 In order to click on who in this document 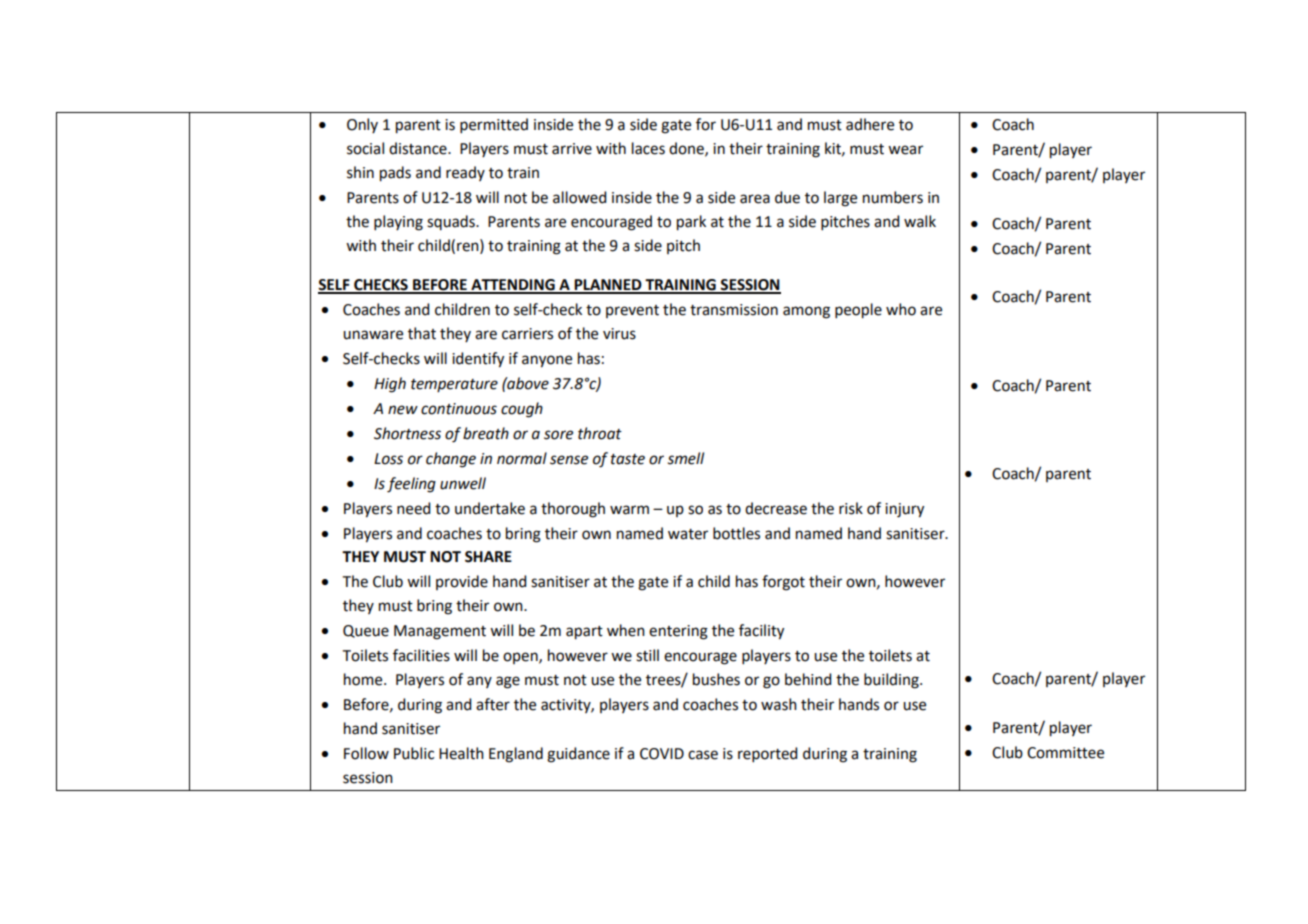, I will do `click(901, 309)`.
